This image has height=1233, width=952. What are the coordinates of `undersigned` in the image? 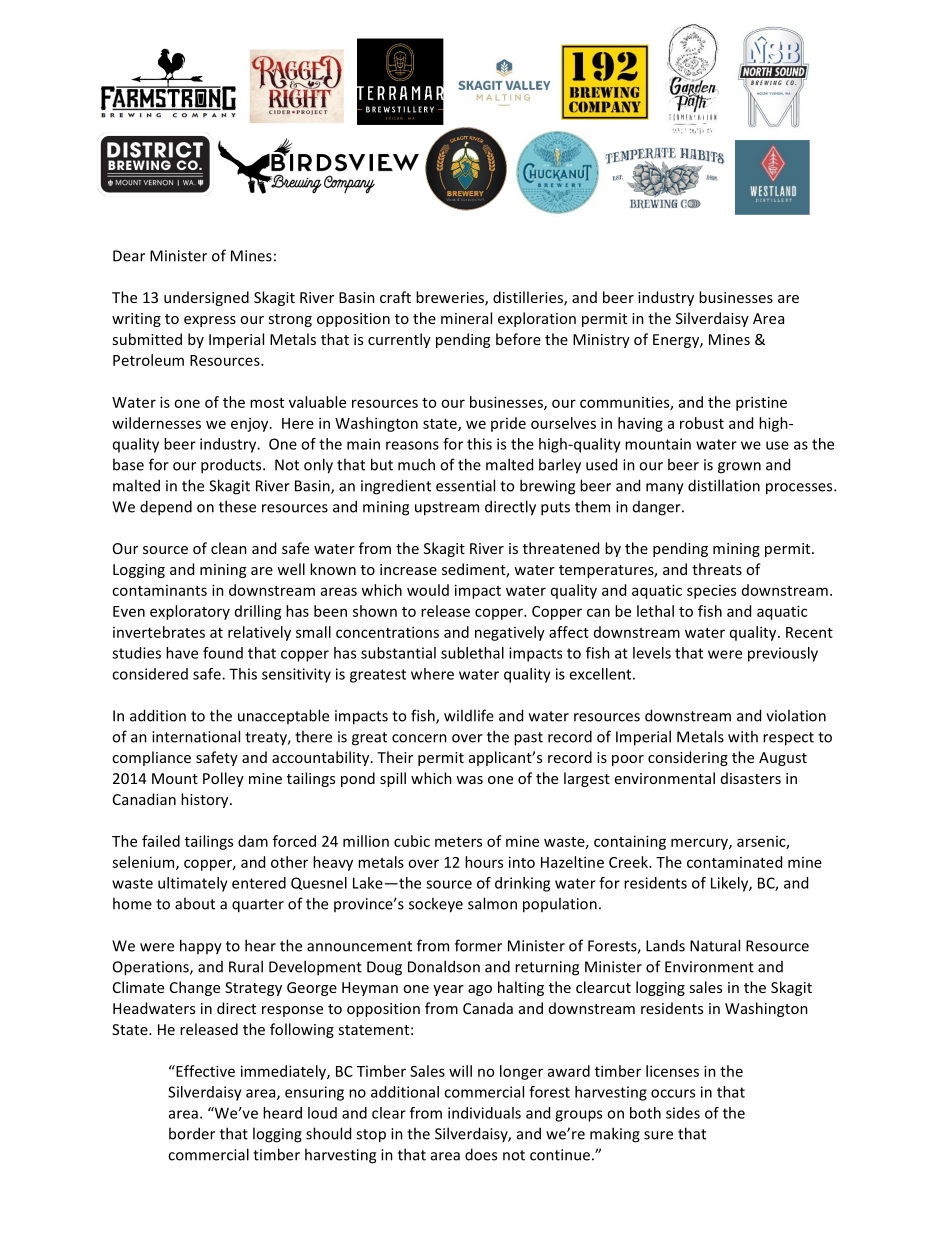 It's located at (206, 298).
